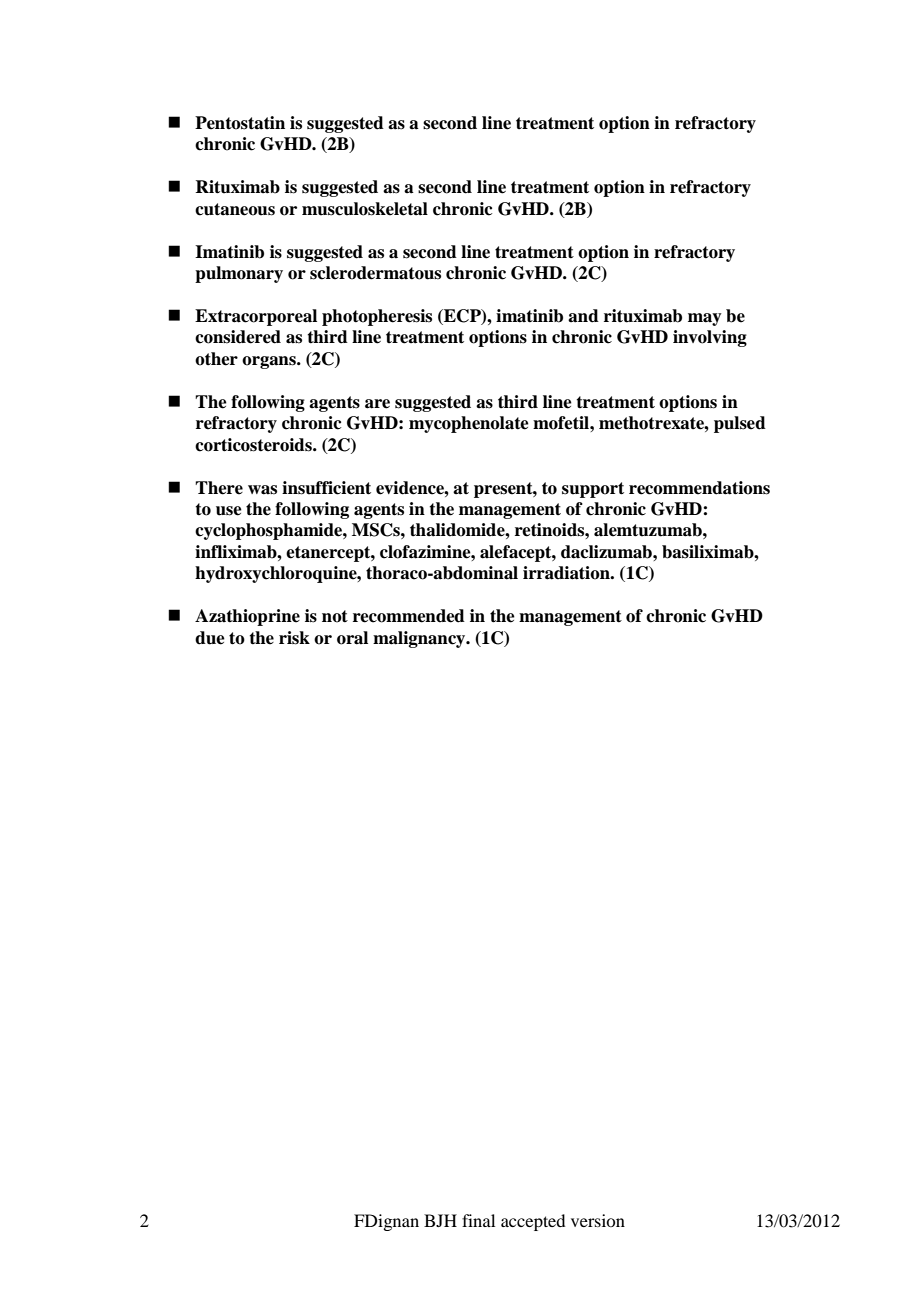 The height and width of the screenshot is (1308, 924). I want to click on musculoskeletal, so click(365, 209).
